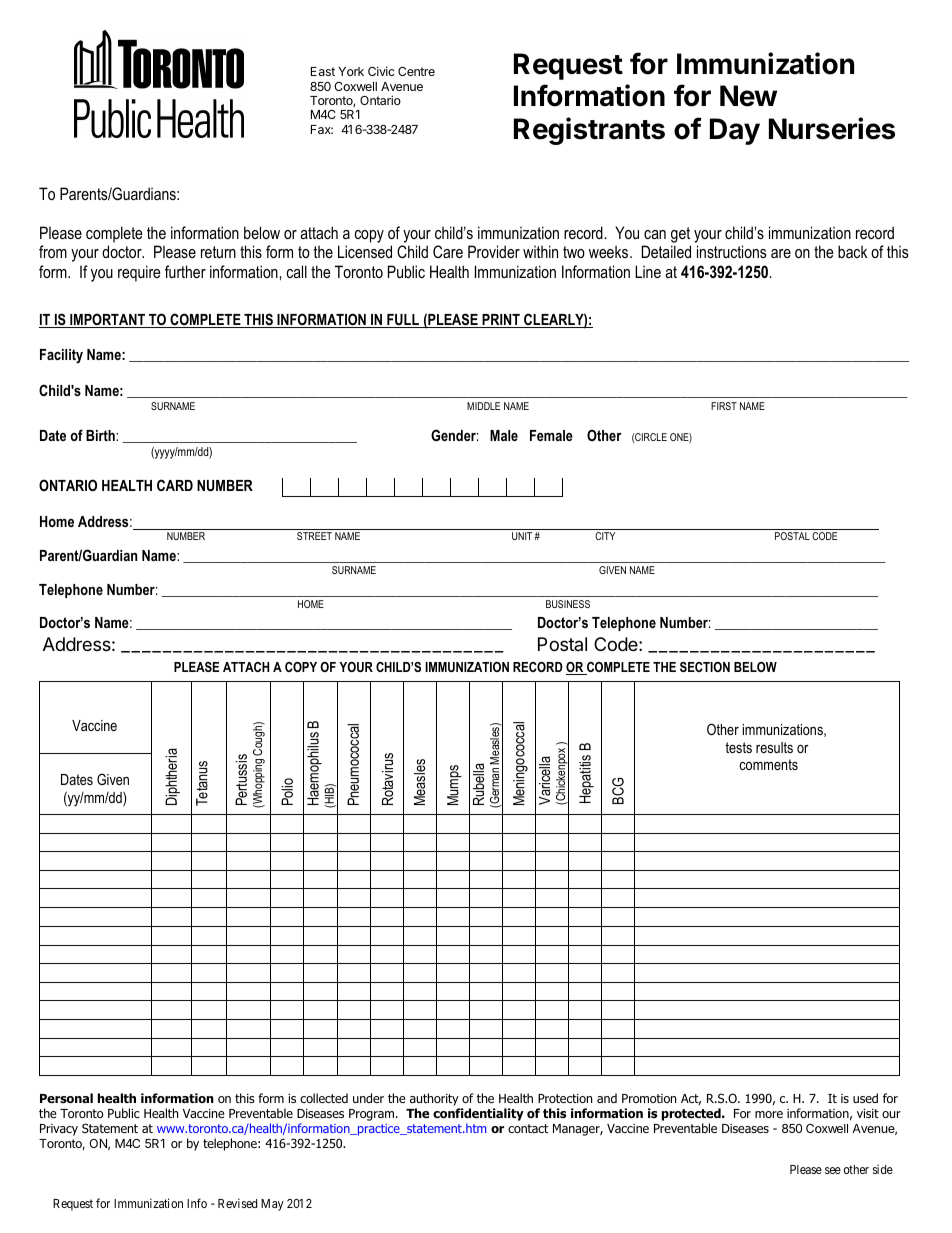  What do you see at coordinates (483, 406) in the screenshot?
I see `MIDDLE` at bounding box center [483, 406].
